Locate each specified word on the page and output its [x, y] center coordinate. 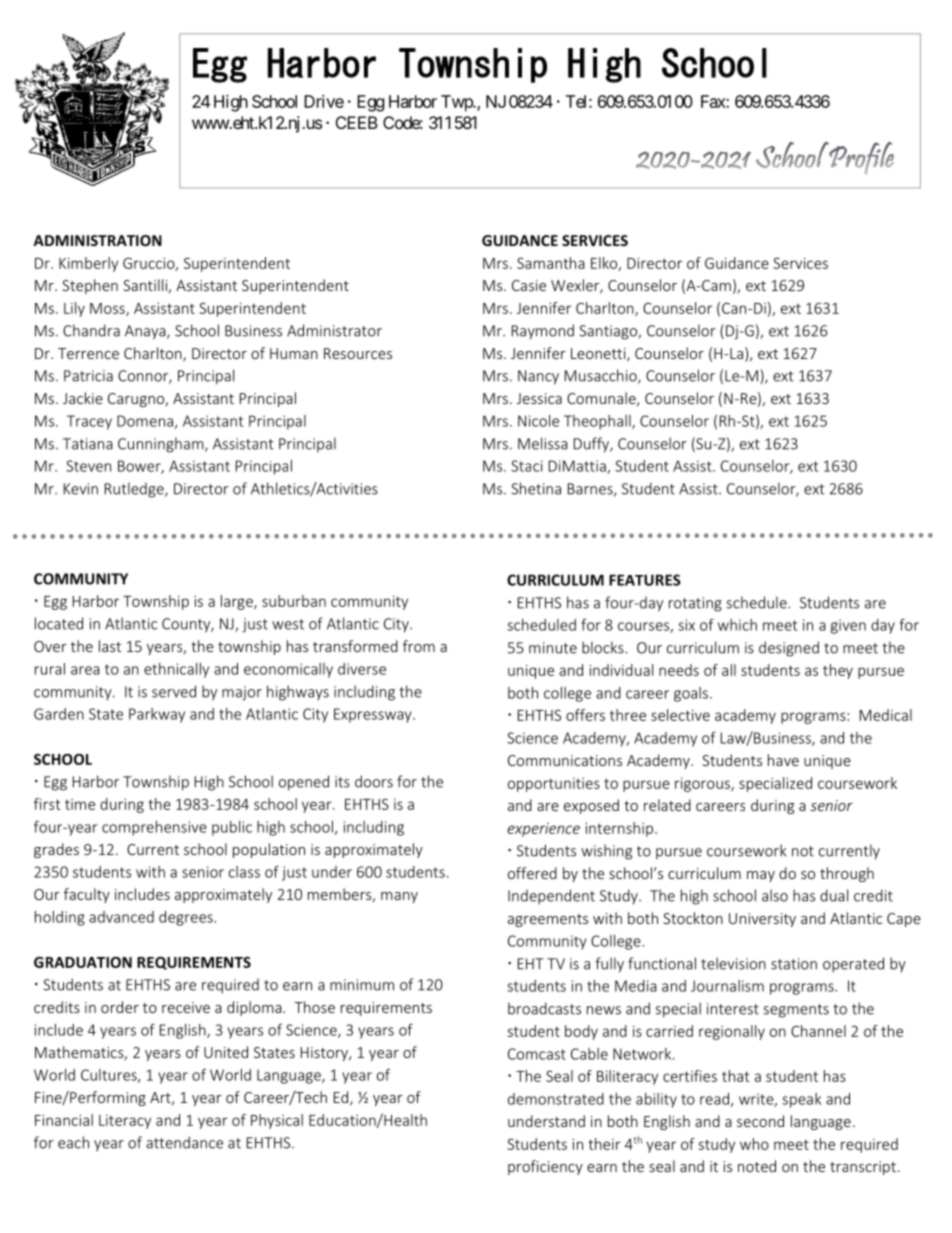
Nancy [538, 377]
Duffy [592, 445]
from [419, 646]
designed [789, 649]
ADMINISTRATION [97, 240]
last [110, 646]
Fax [714, 101]
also [775, 895]
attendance [184, 1142]
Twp [457, 103]
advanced [121, 917]
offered [532, 873]
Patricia [88, 376]
